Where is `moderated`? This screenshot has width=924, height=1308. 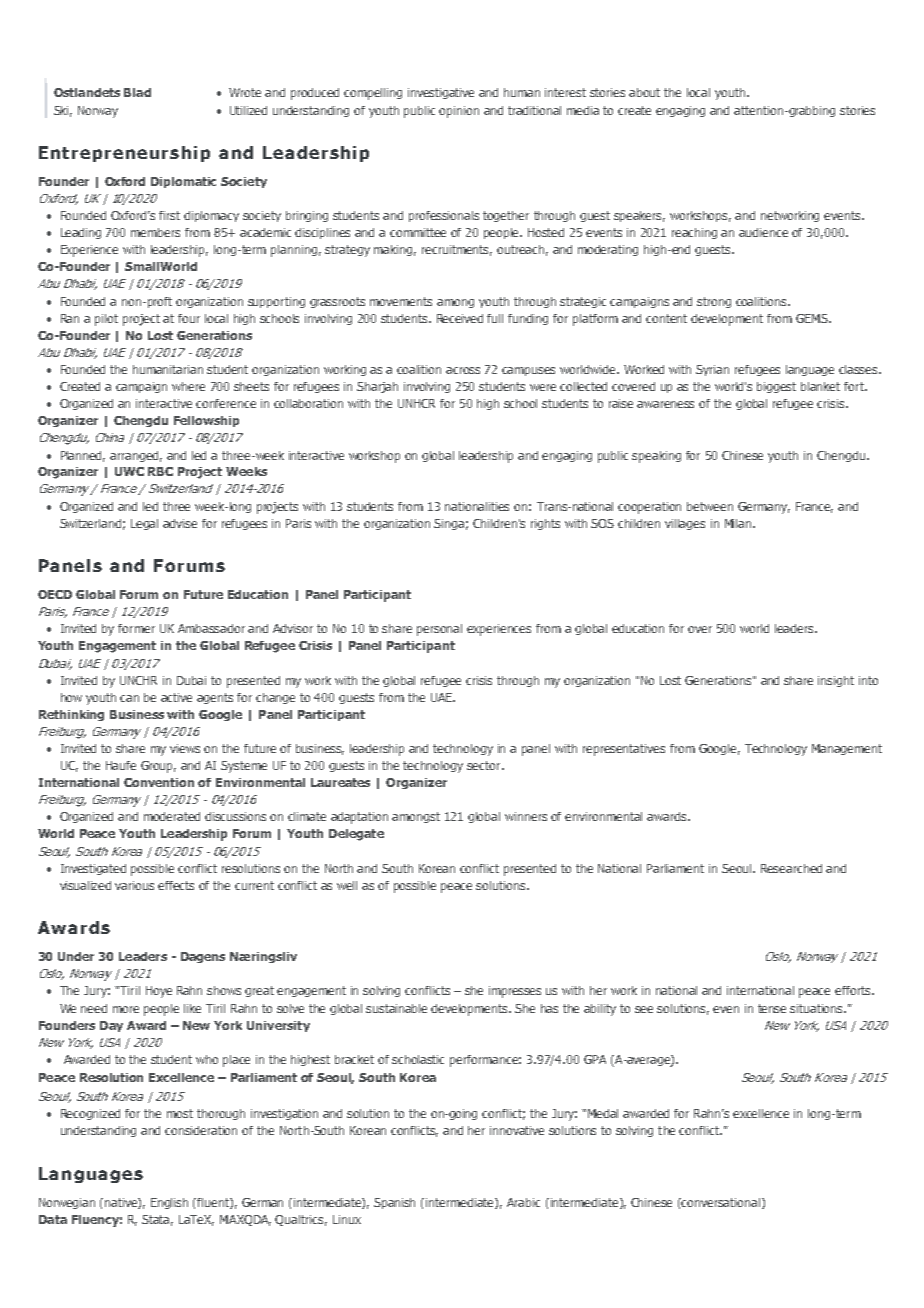
moderated is located at coordinates (172, 816).
